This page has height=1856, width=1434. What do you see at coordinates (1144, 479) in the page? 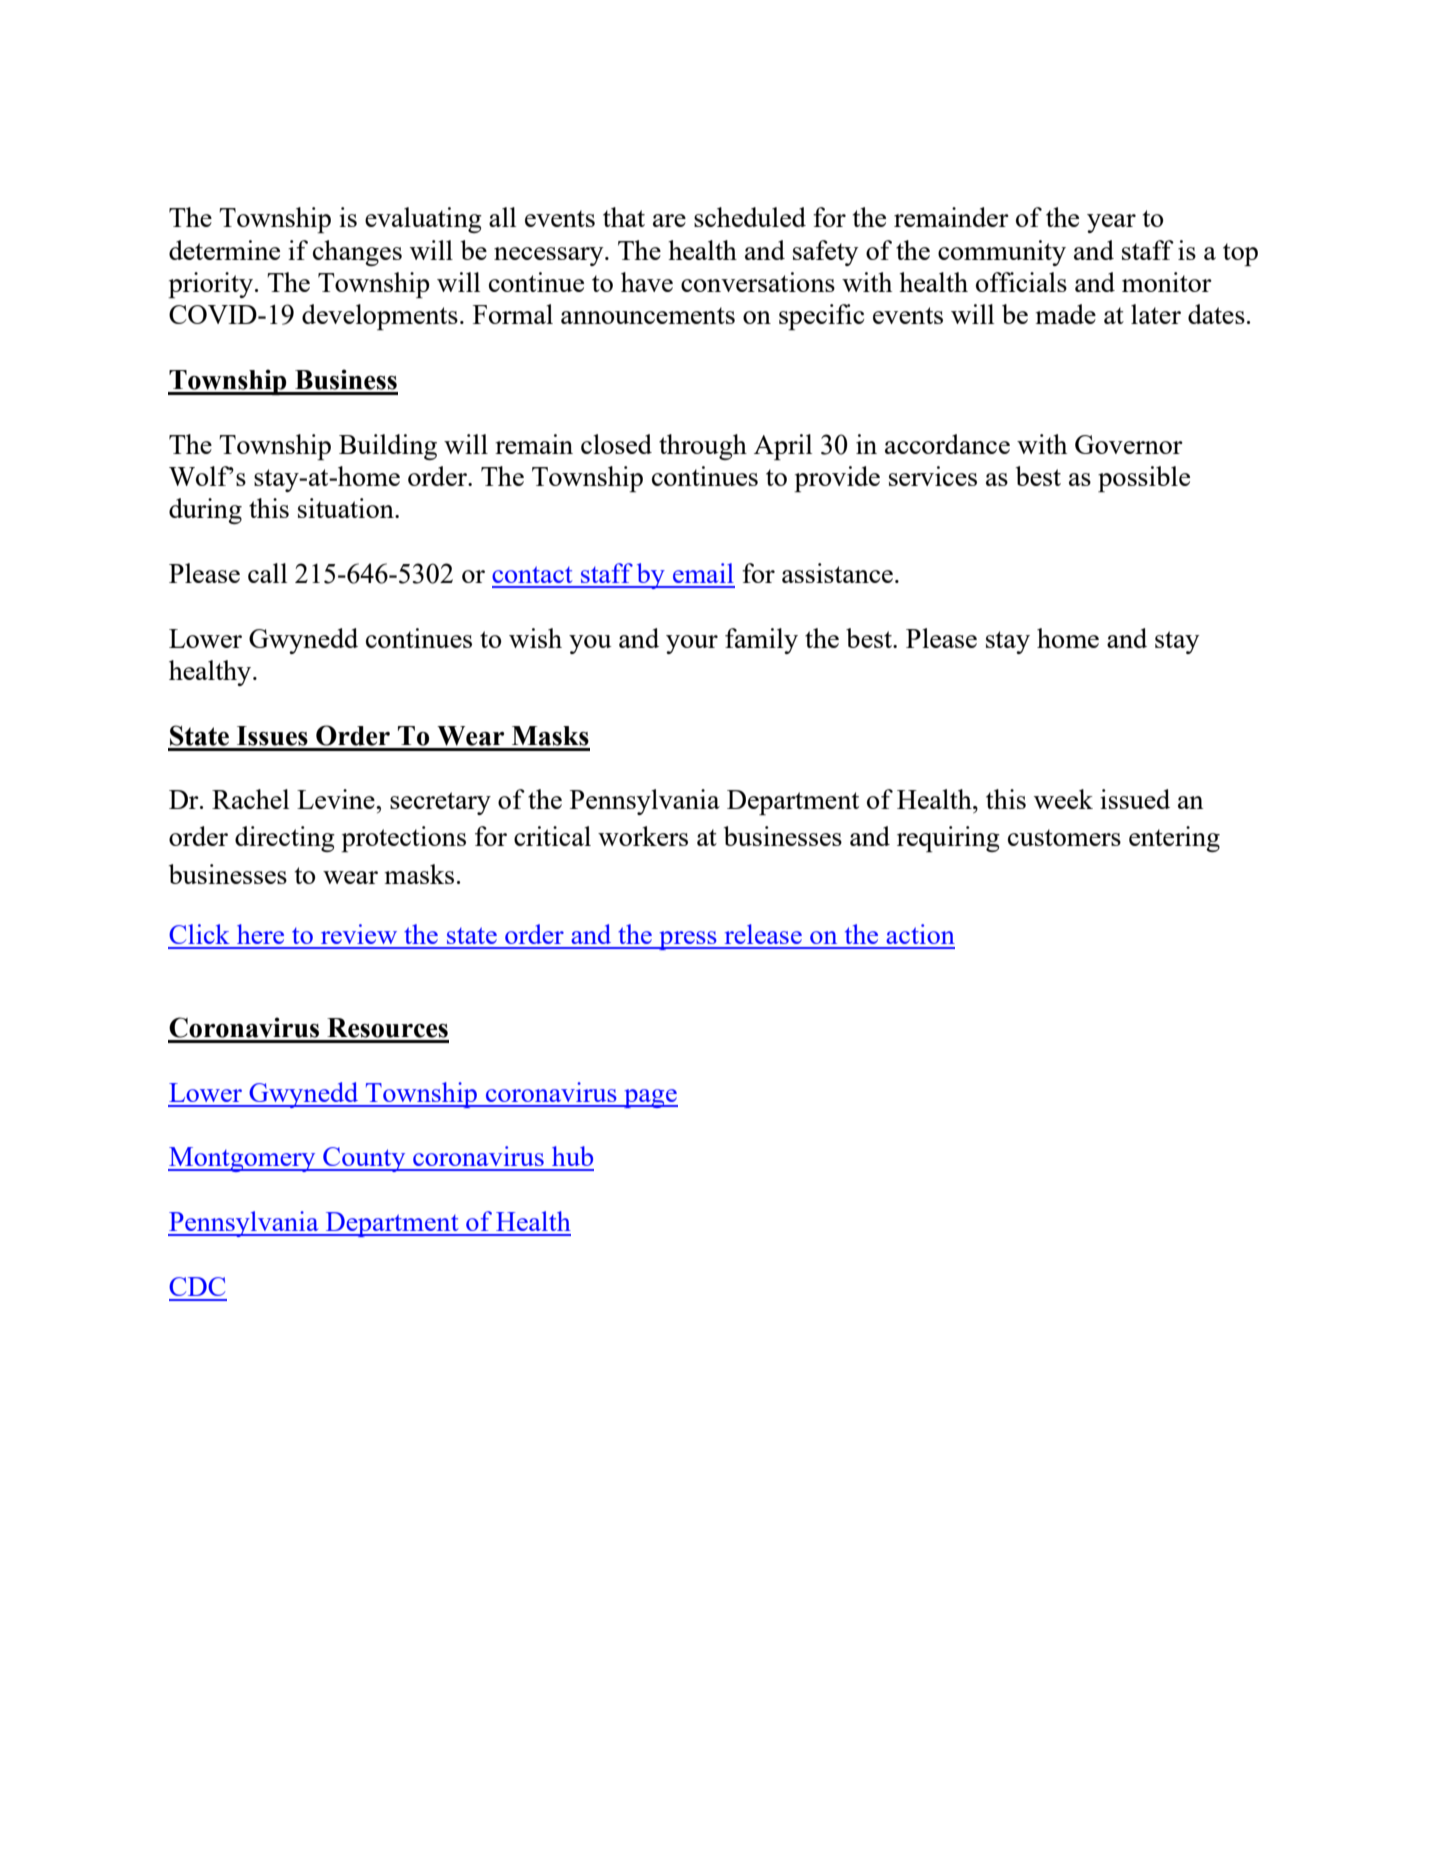
I see `possible` at bounding box center [1144, 479].
